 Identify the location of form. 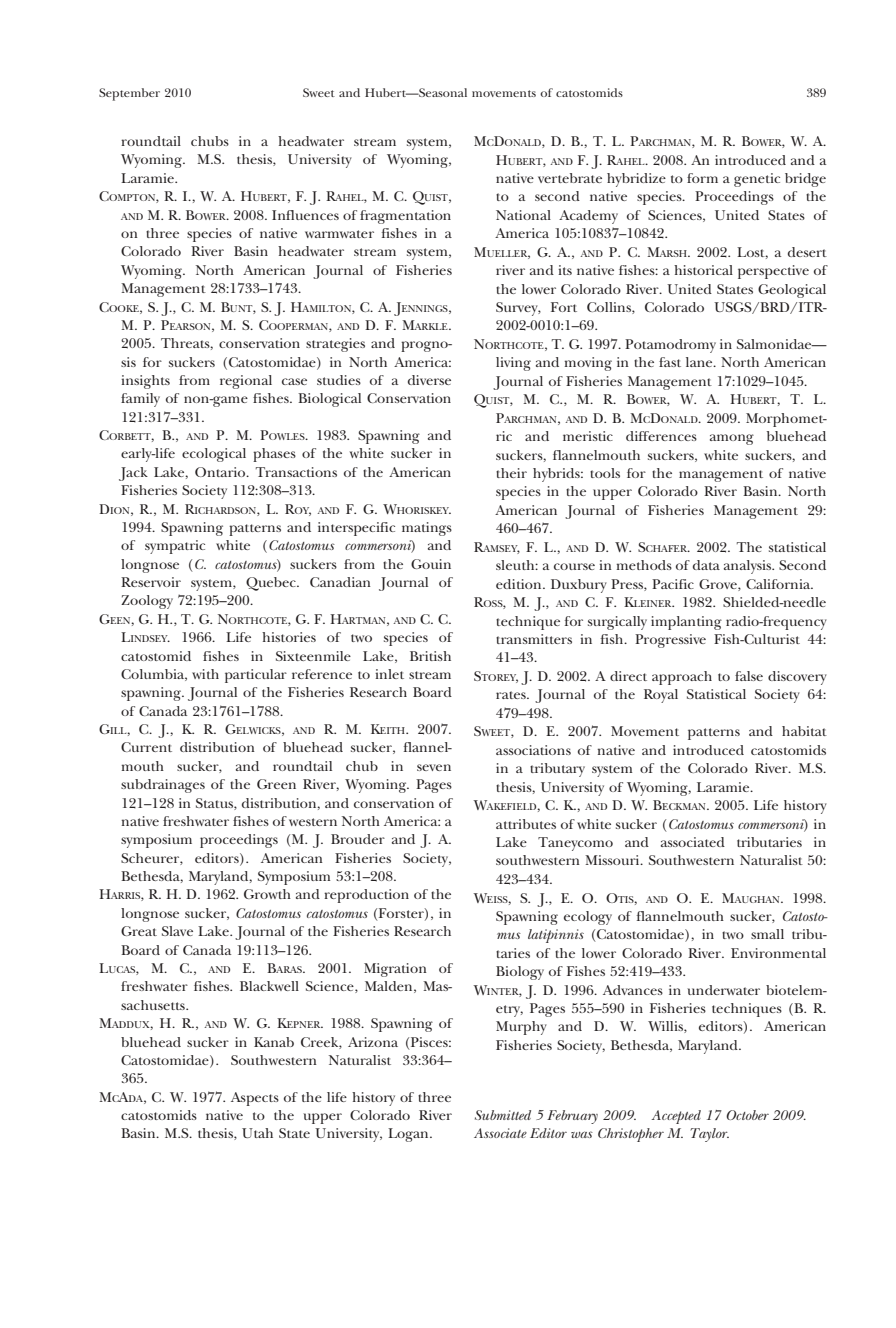
(702, 178).
